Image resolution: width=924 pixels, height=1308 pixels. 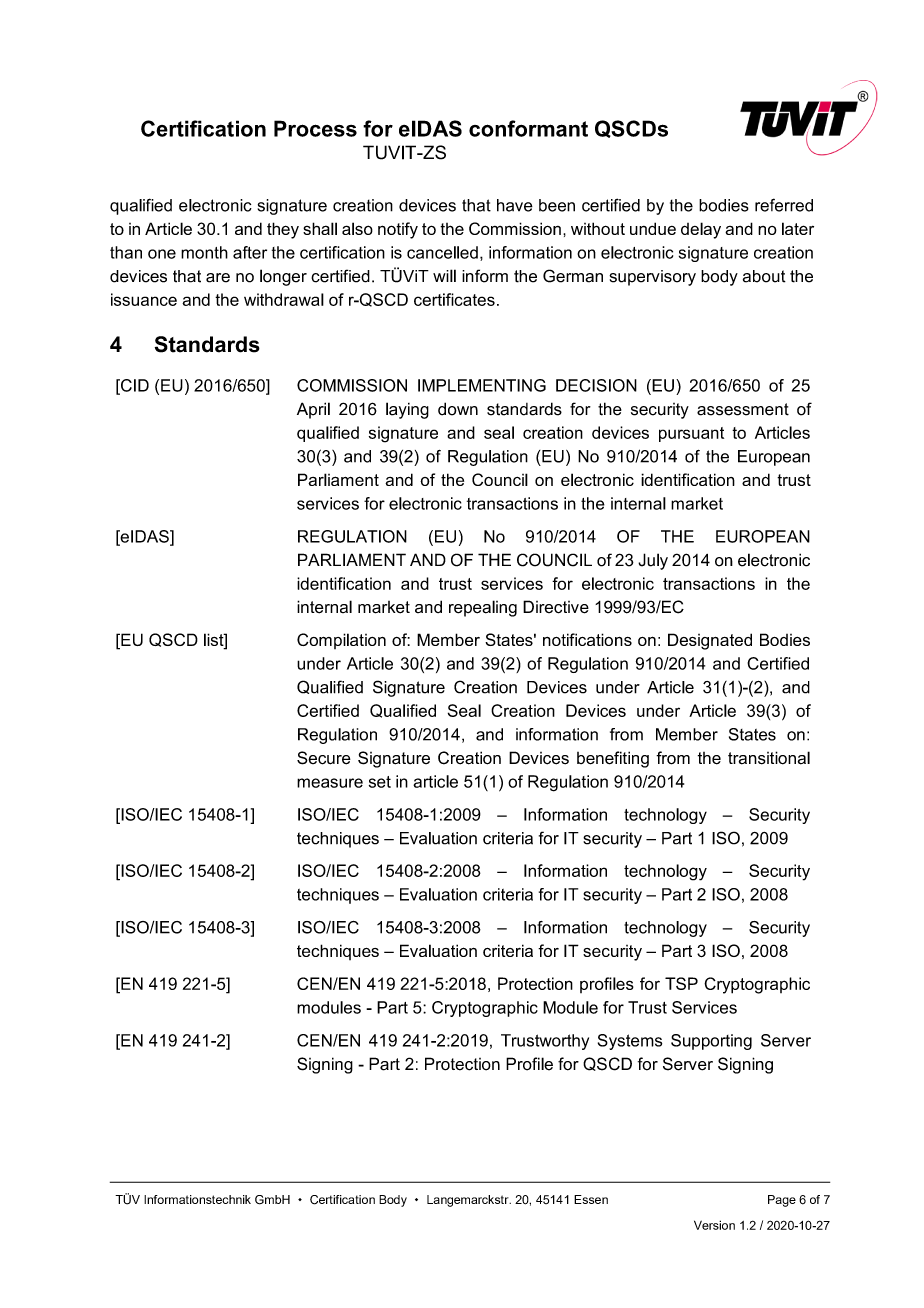 What do you see at coordinates (769, 758) in the screenshot?
I see `transitional` at bounding box center [769, 758].
